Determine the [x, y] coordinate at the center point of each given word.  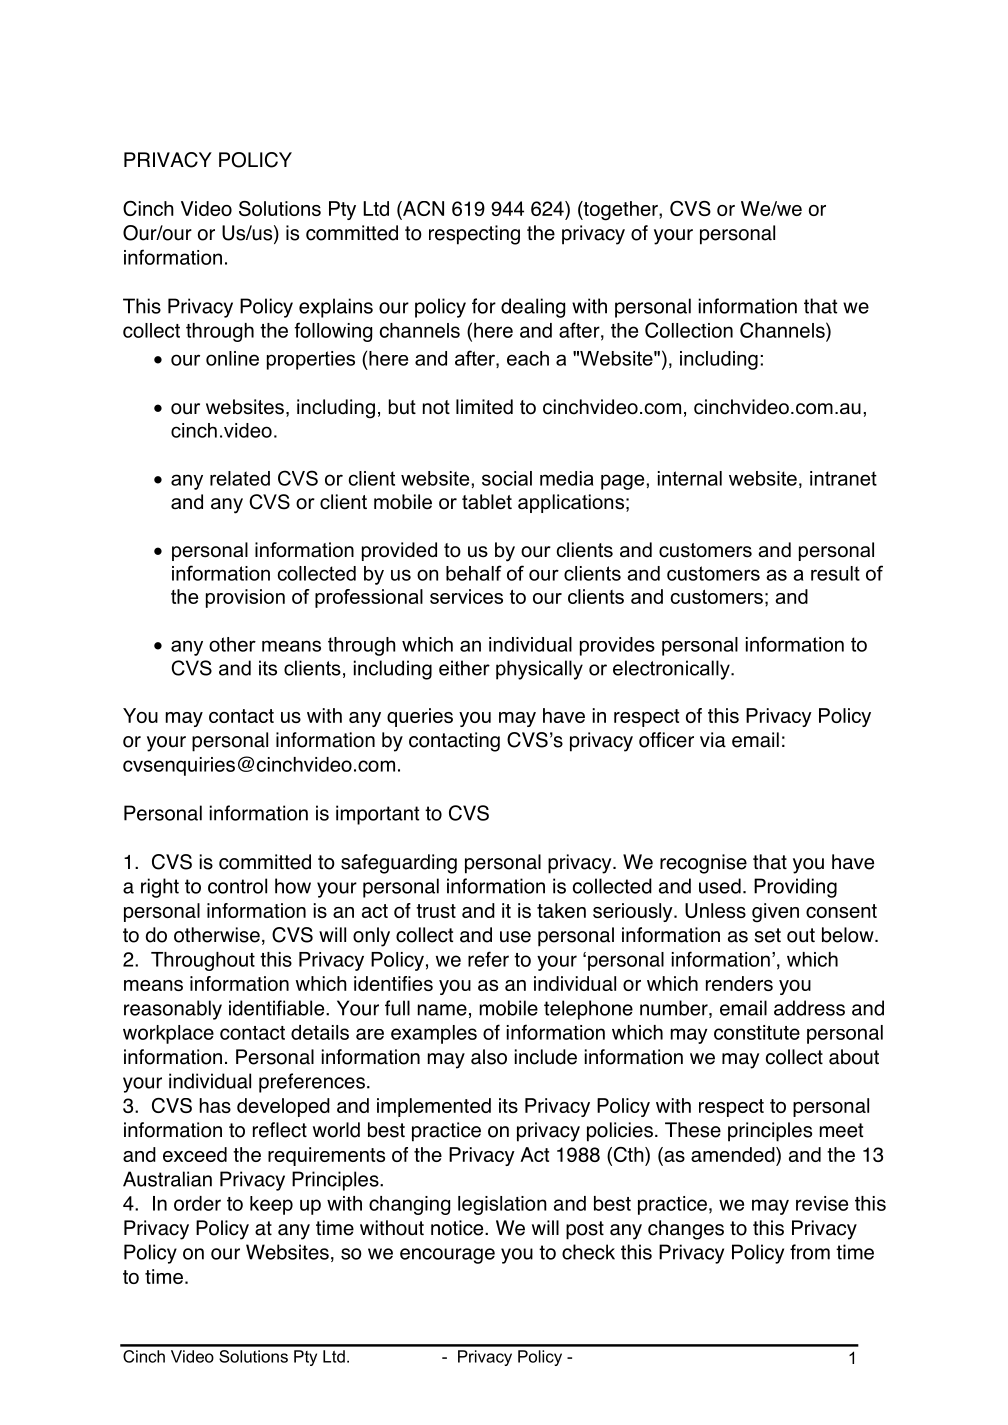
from [810, 1252]
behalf [474, 573]
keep [271, 1205]
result [835, 573]
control [237, 886]
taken [561, 910]
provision [245, 598]
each [528, 358]
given [775, 913]
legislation [502, 1205]
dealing [533, 308]
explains [336, 308]
